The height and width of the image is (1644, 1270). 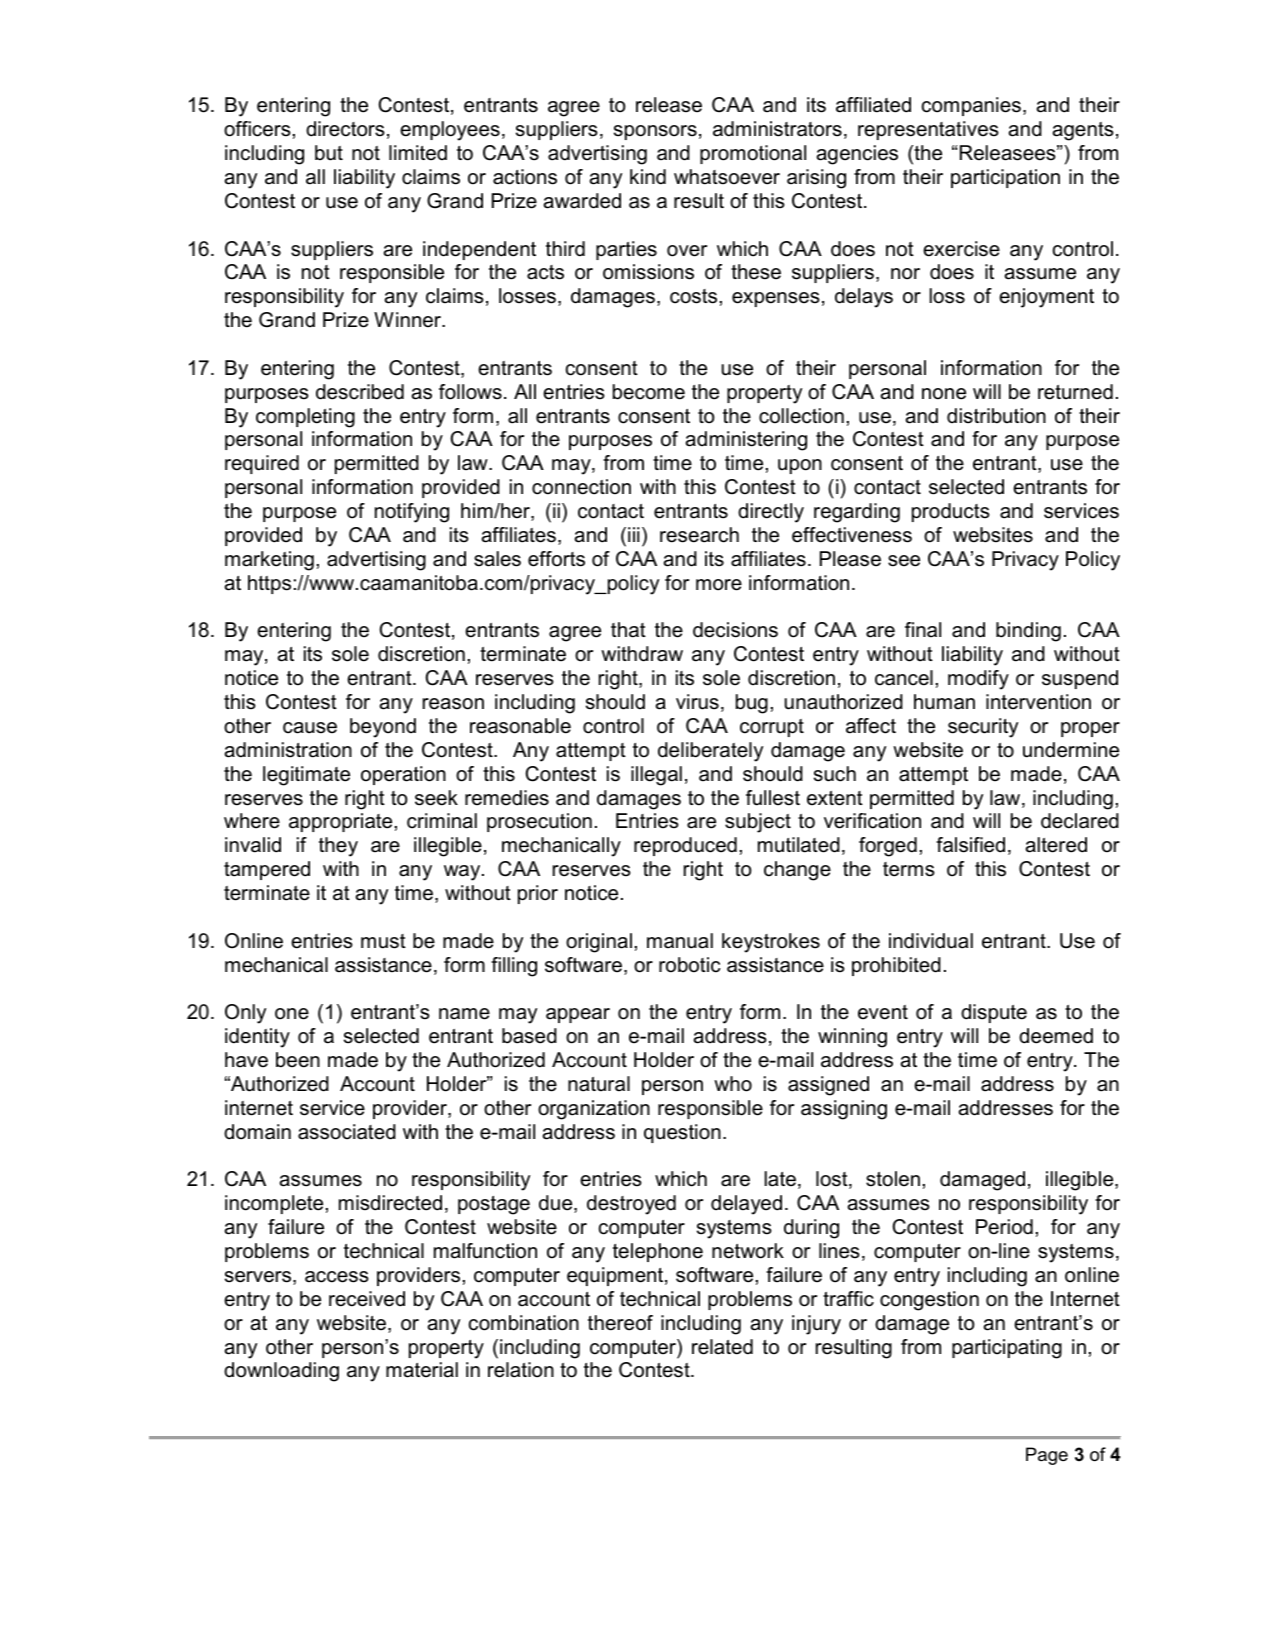 I want to click on sponsors, so click(x=655, y=132).
